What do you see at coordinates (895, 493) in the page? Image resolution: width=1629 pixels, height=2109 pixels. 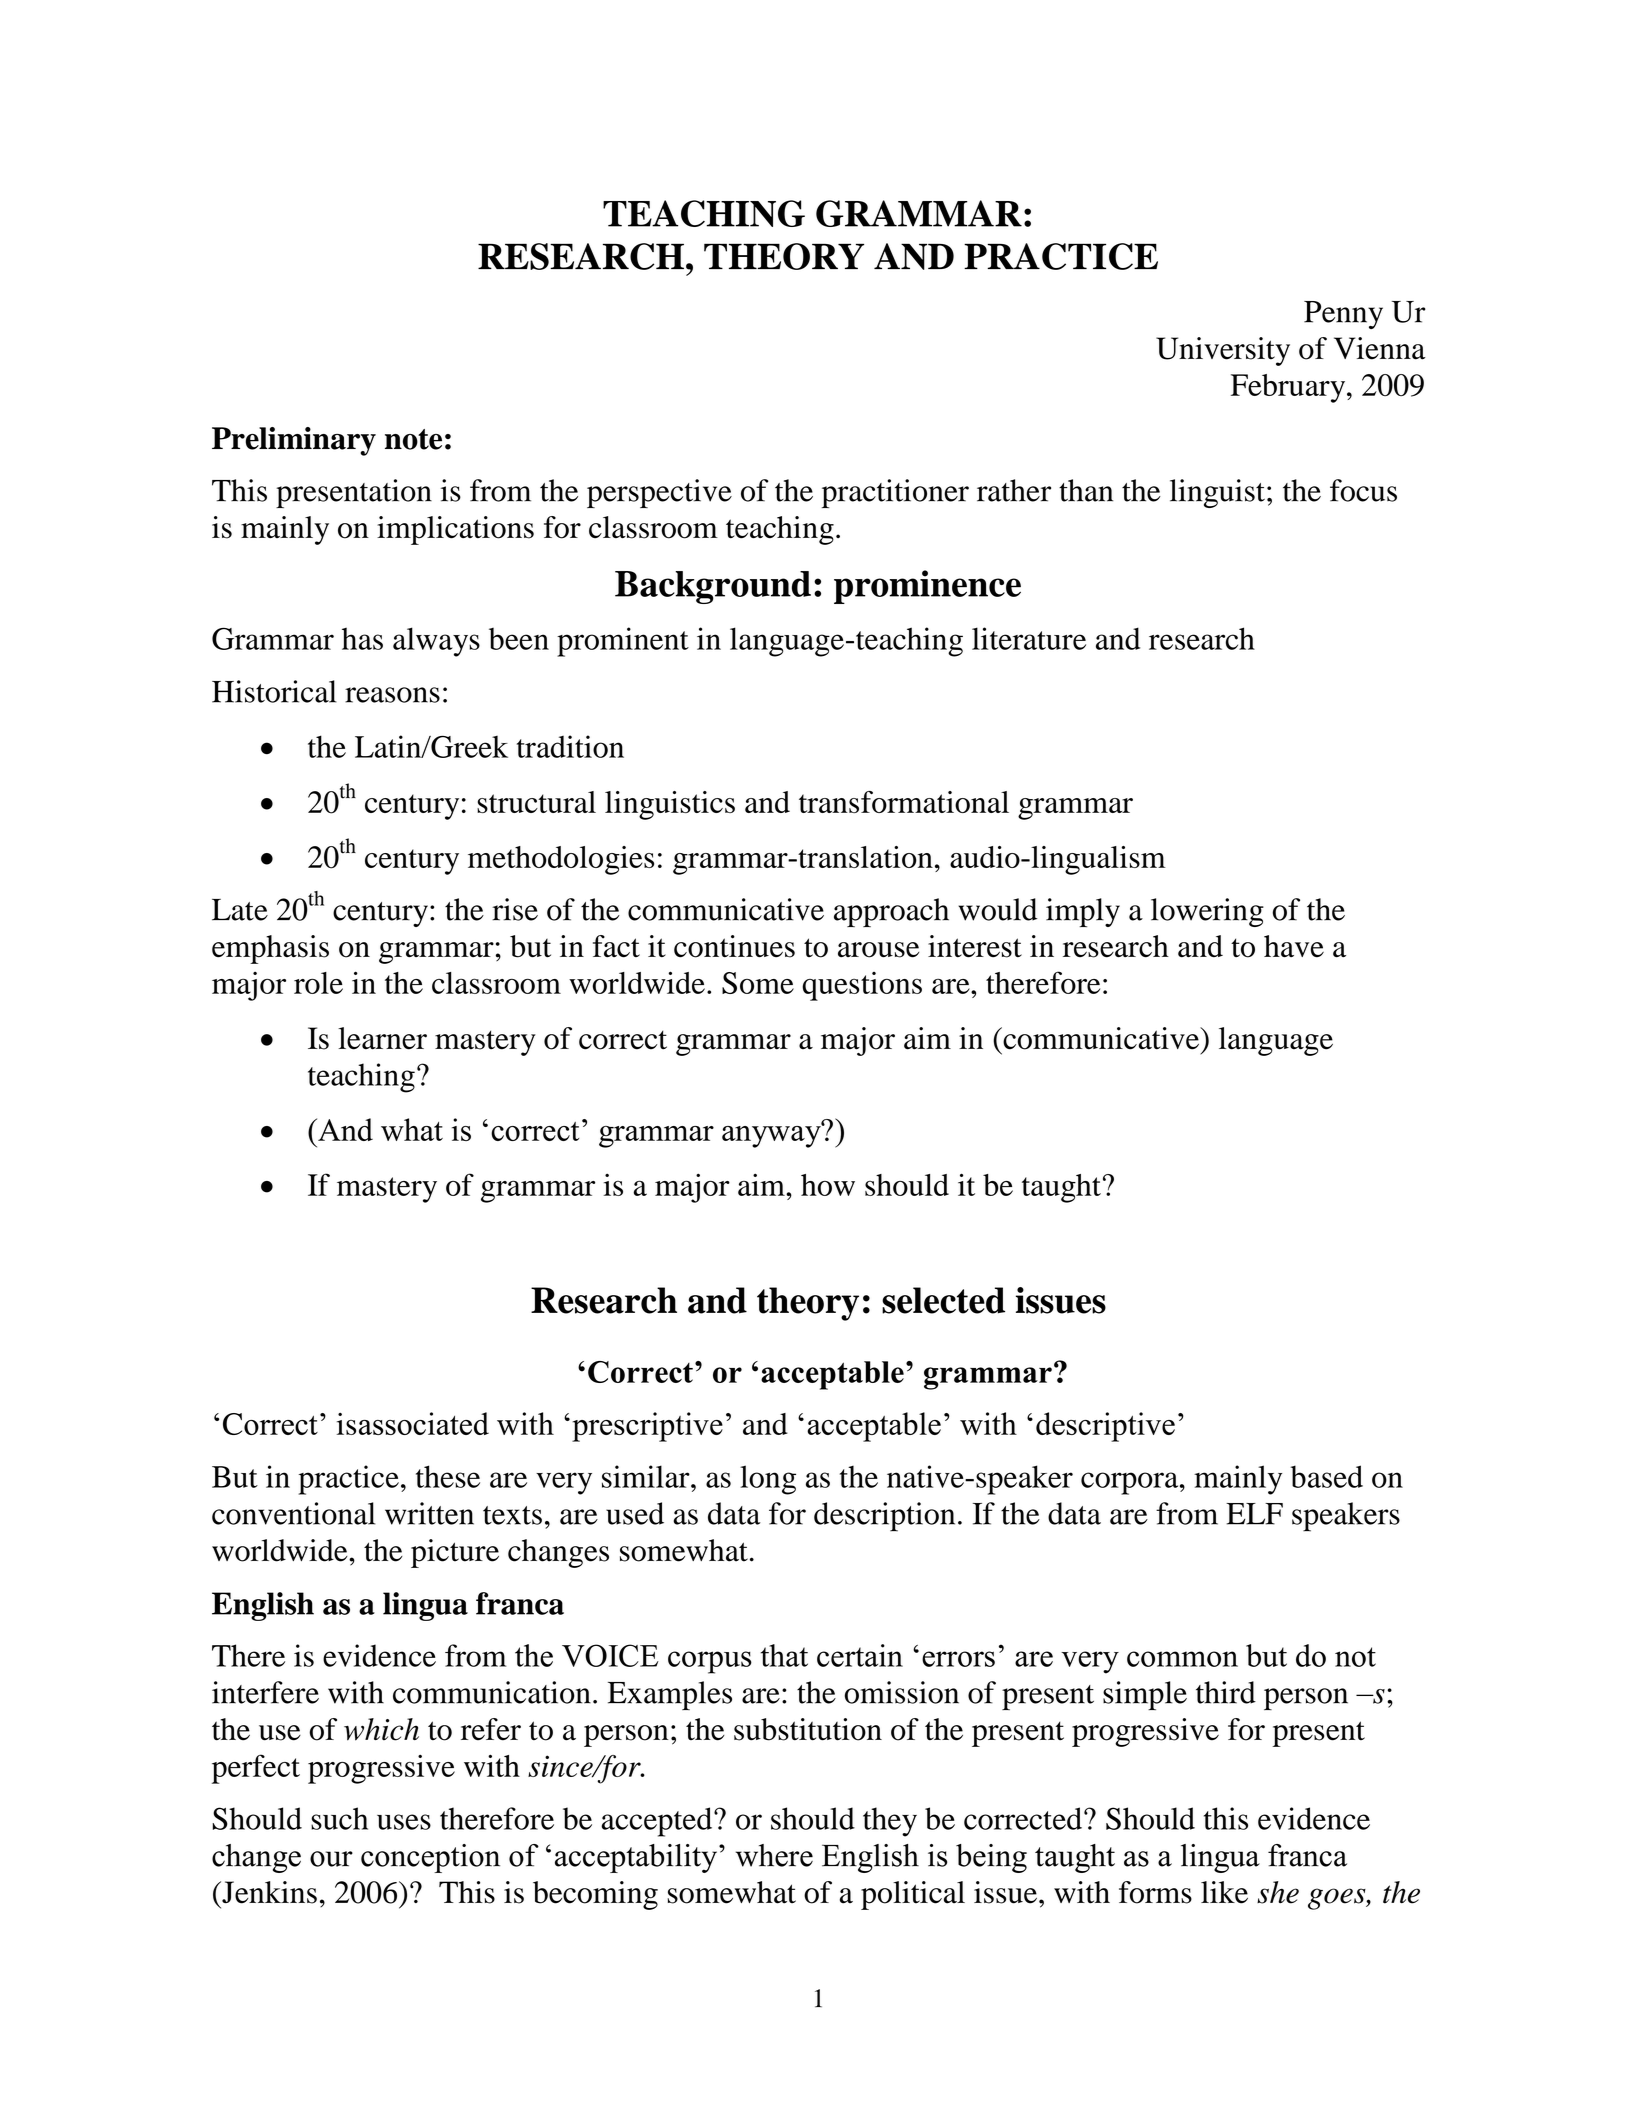 I see `practitioner` at bounding box center [895, 493].
